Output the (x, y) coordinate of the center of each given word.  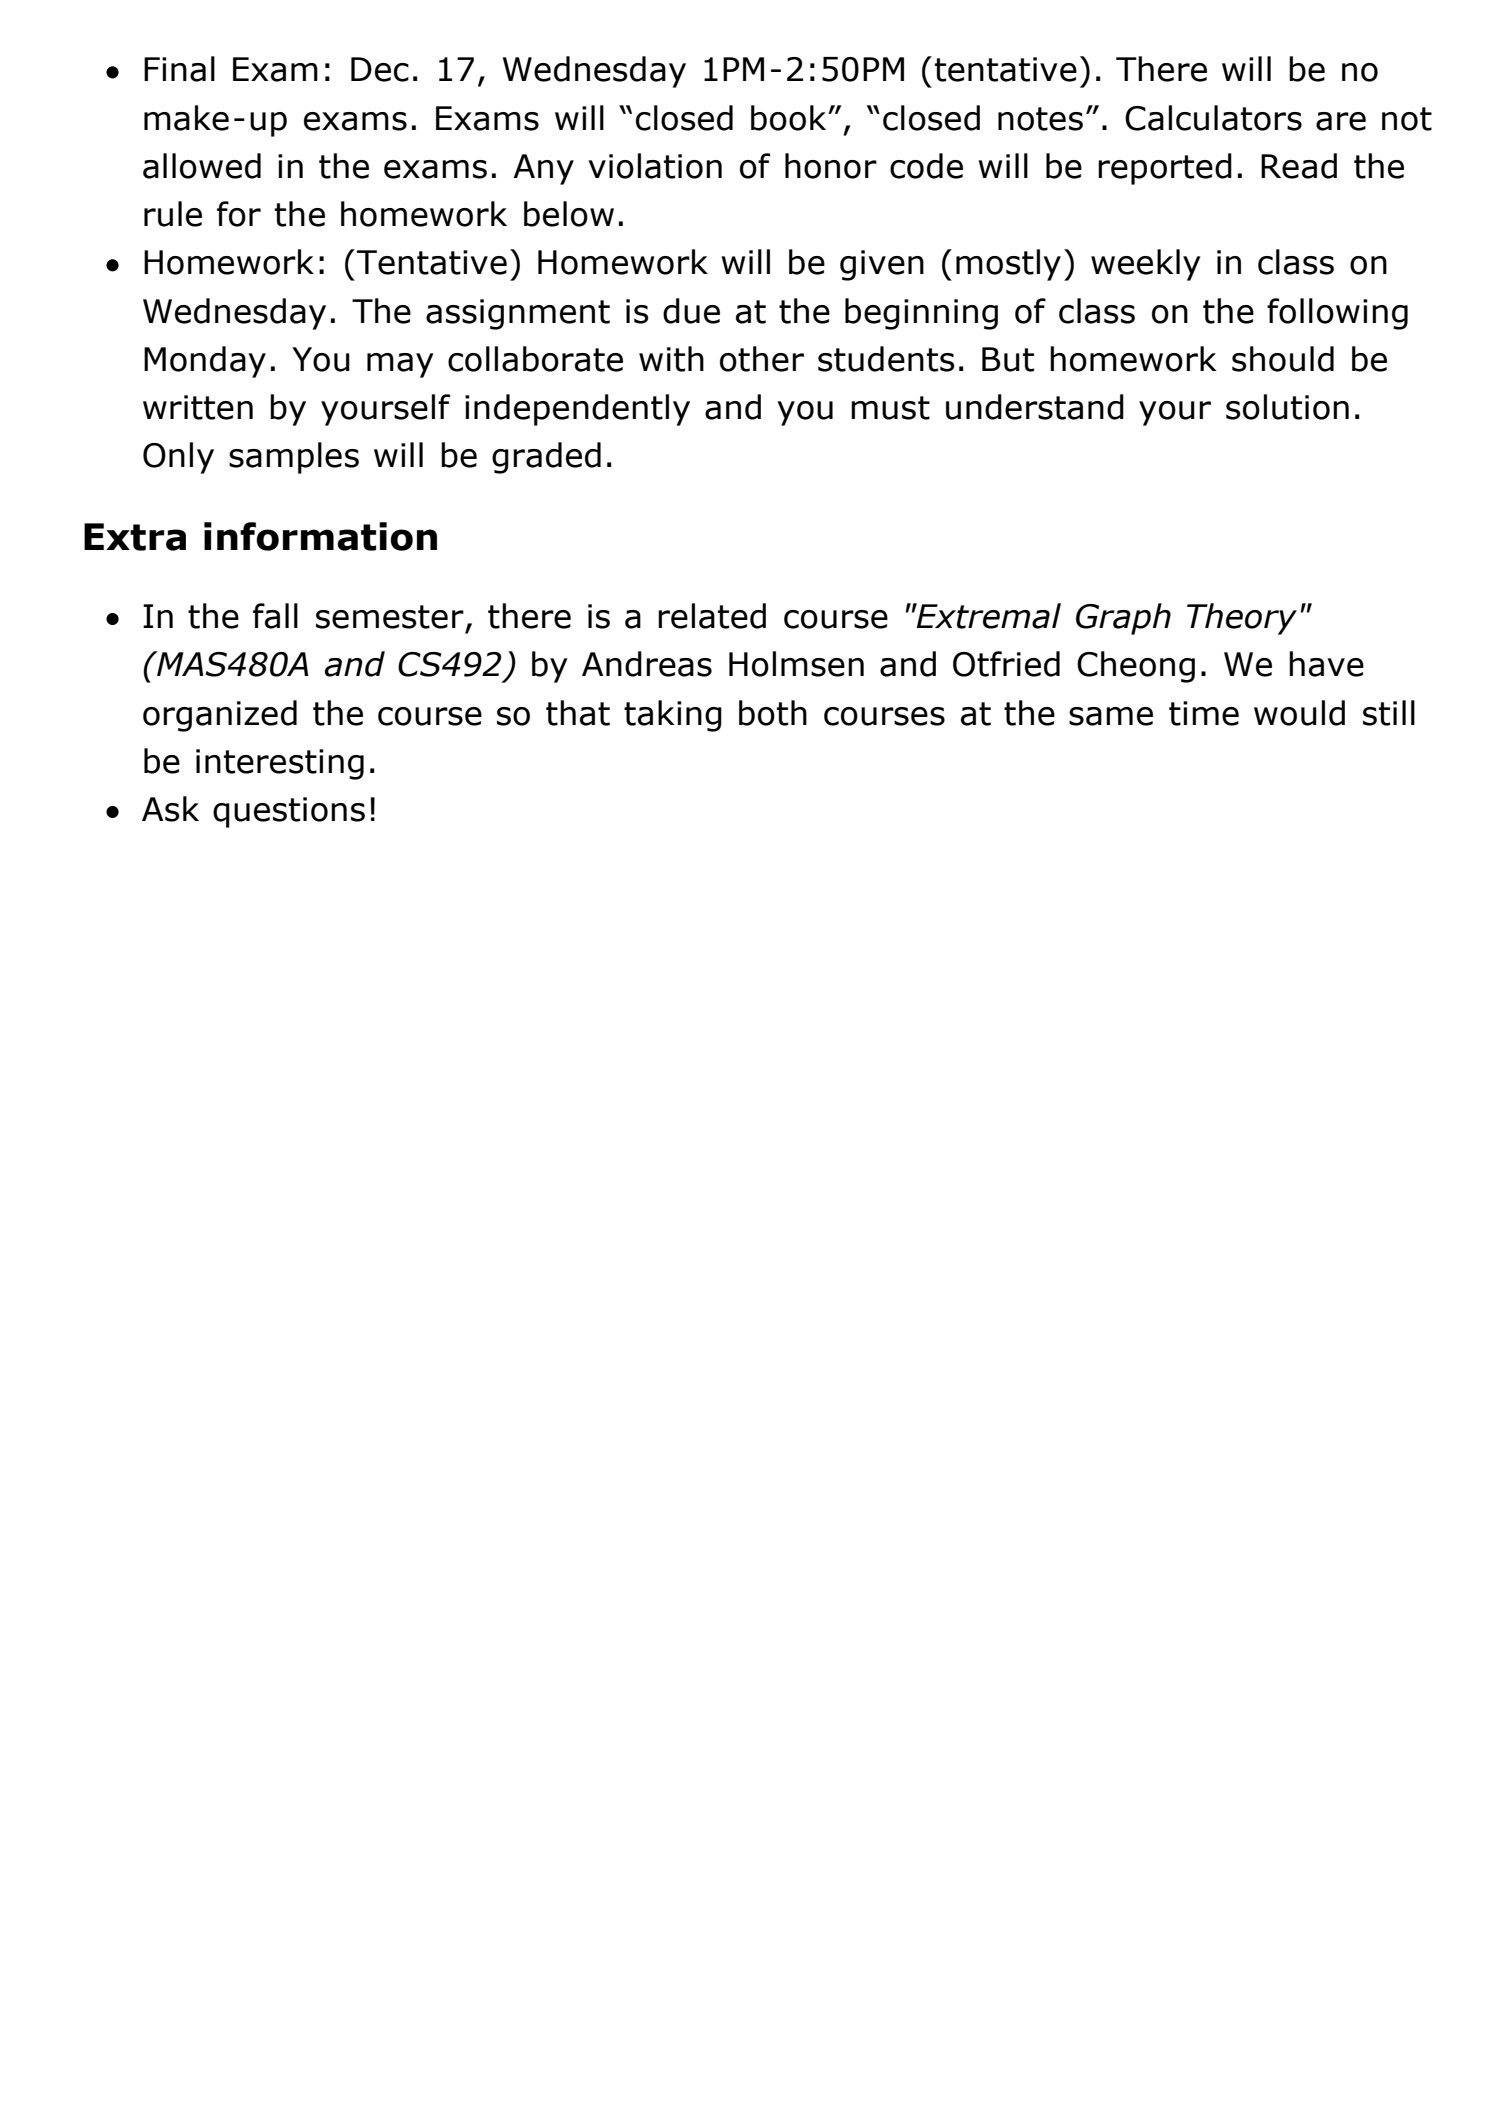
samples (294, 458)
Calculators (1213, 118)
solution (1287, 407)
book (790, 118)
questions (289, 812)
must (890, 408)
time (1204, 713)
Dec (380, 69)
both (773, 713)
